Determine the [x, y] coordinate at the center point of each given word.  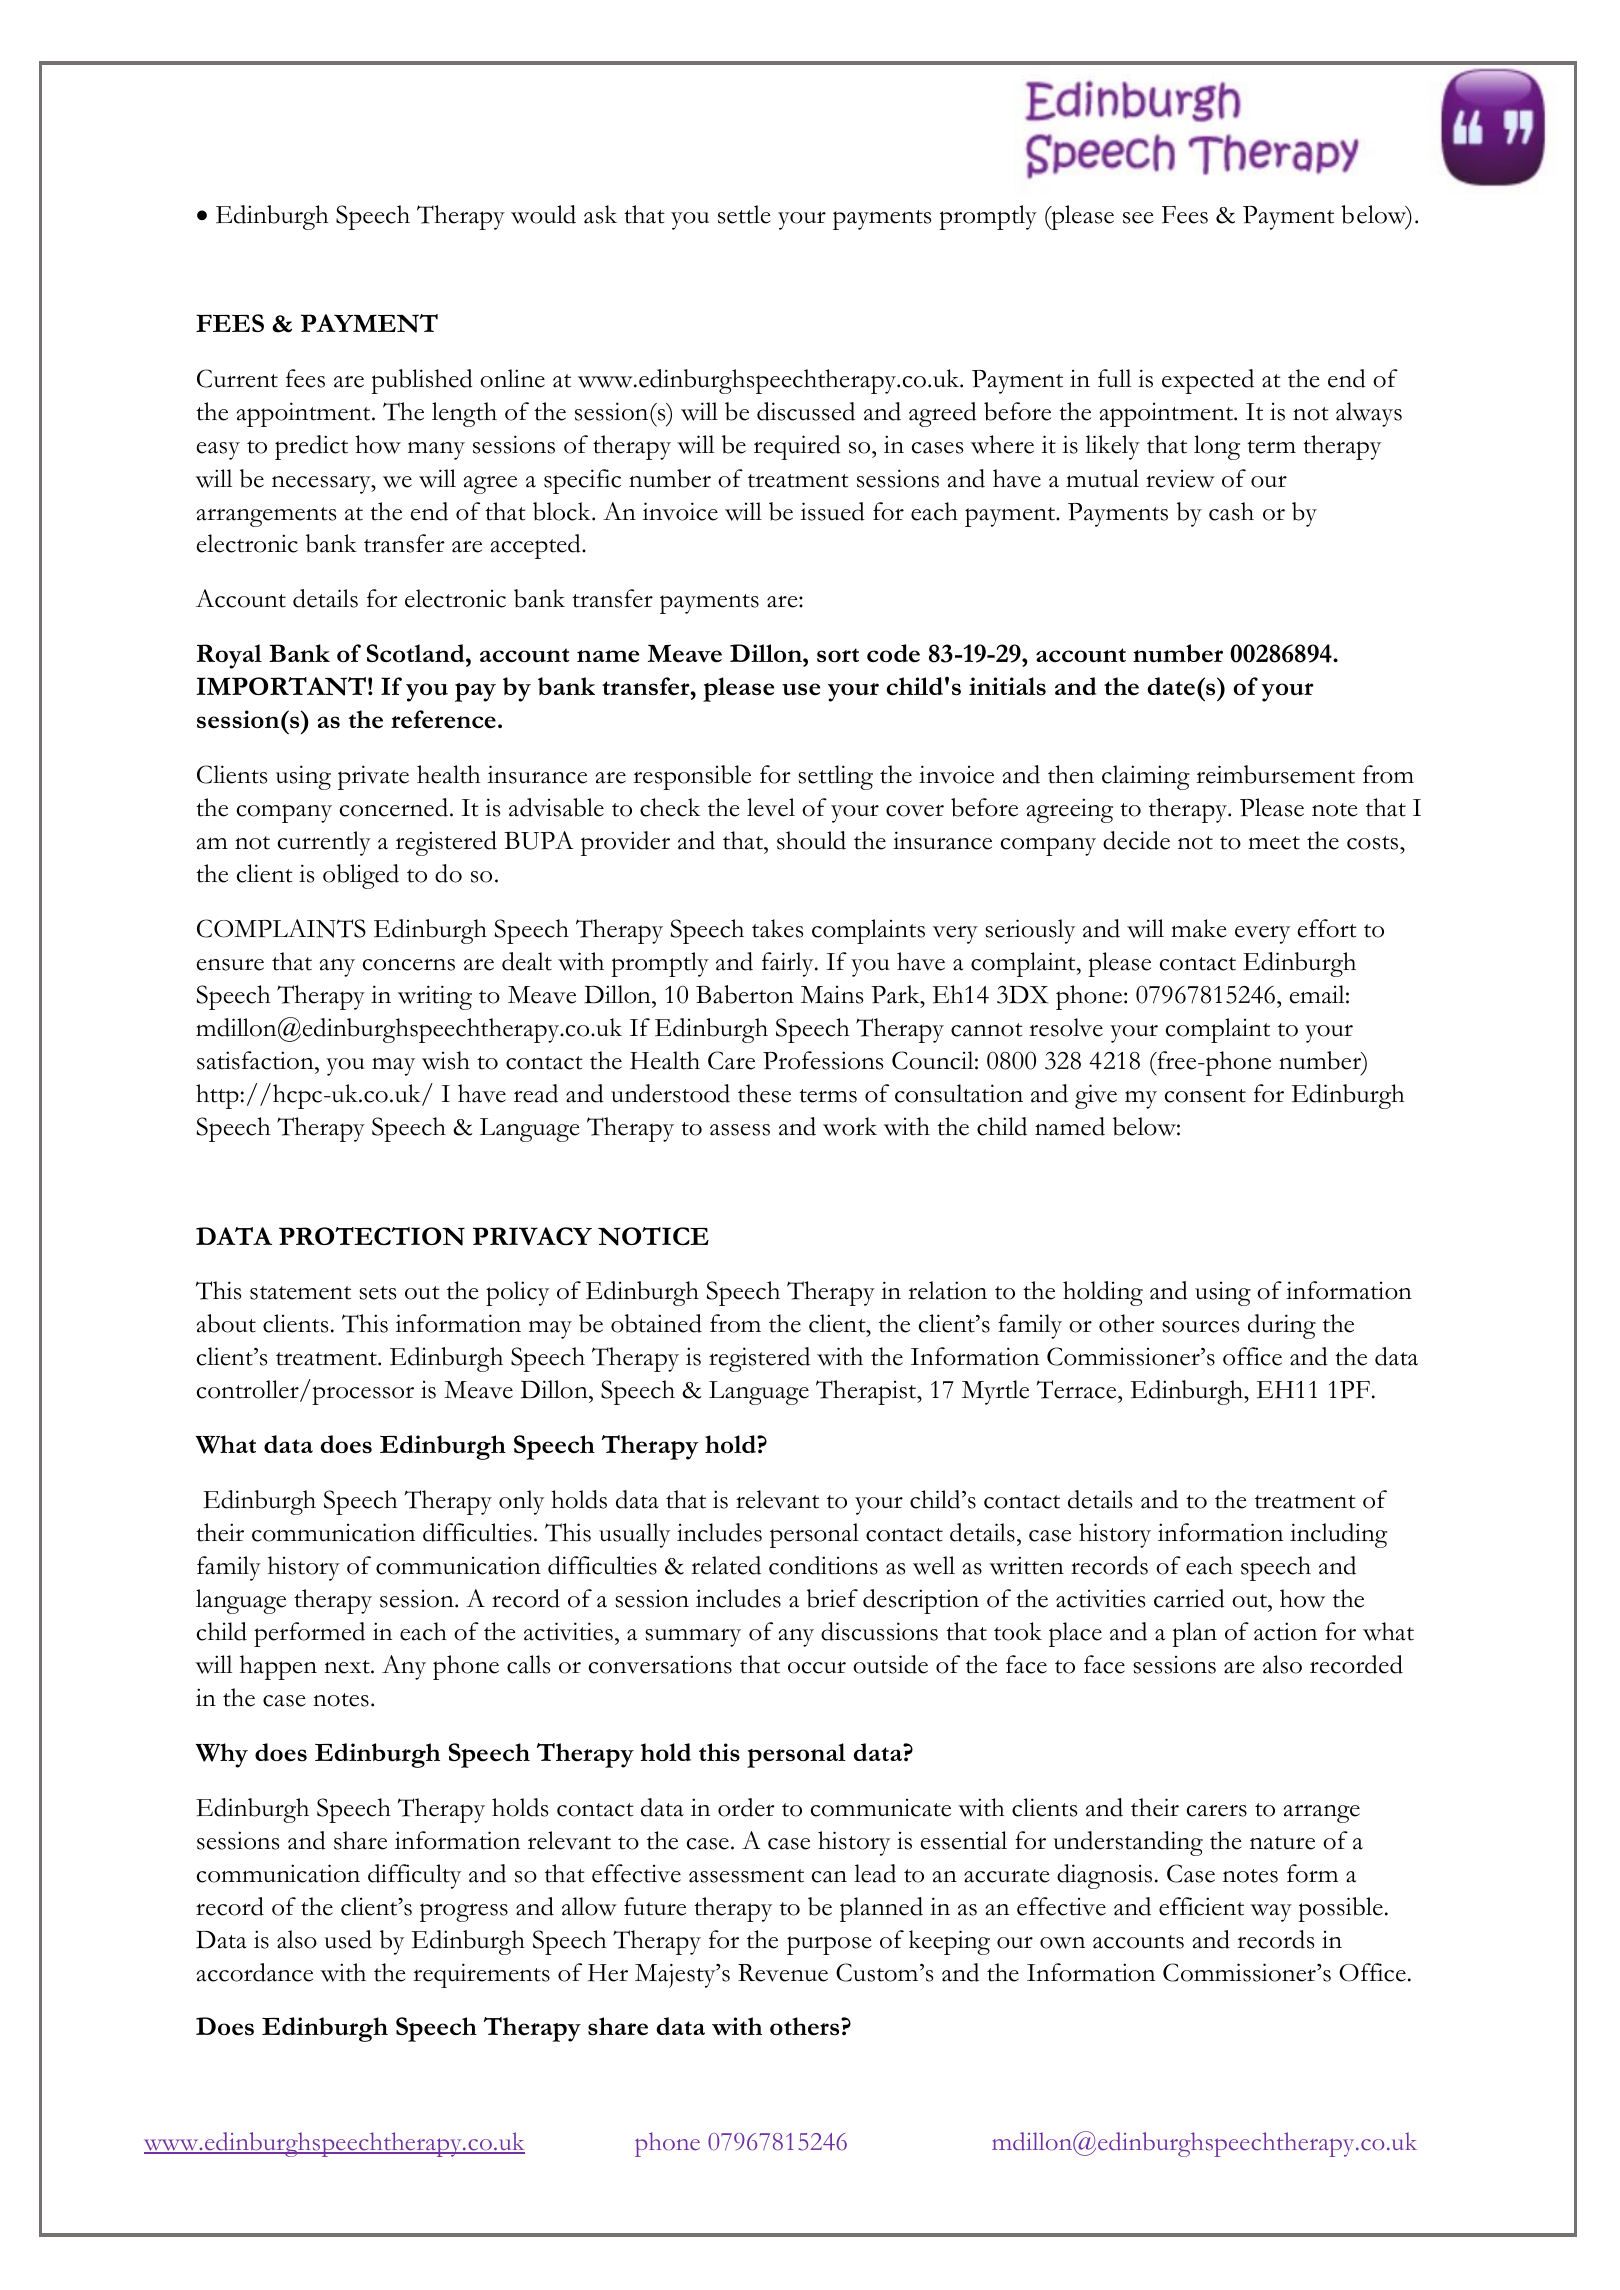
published [422, 381]
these [764, 1093]
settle [744, 214]
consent [1205, 1096]
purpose [829, 1945]
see [1138, 218]
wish [446, 1060]
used [348, 1939]
